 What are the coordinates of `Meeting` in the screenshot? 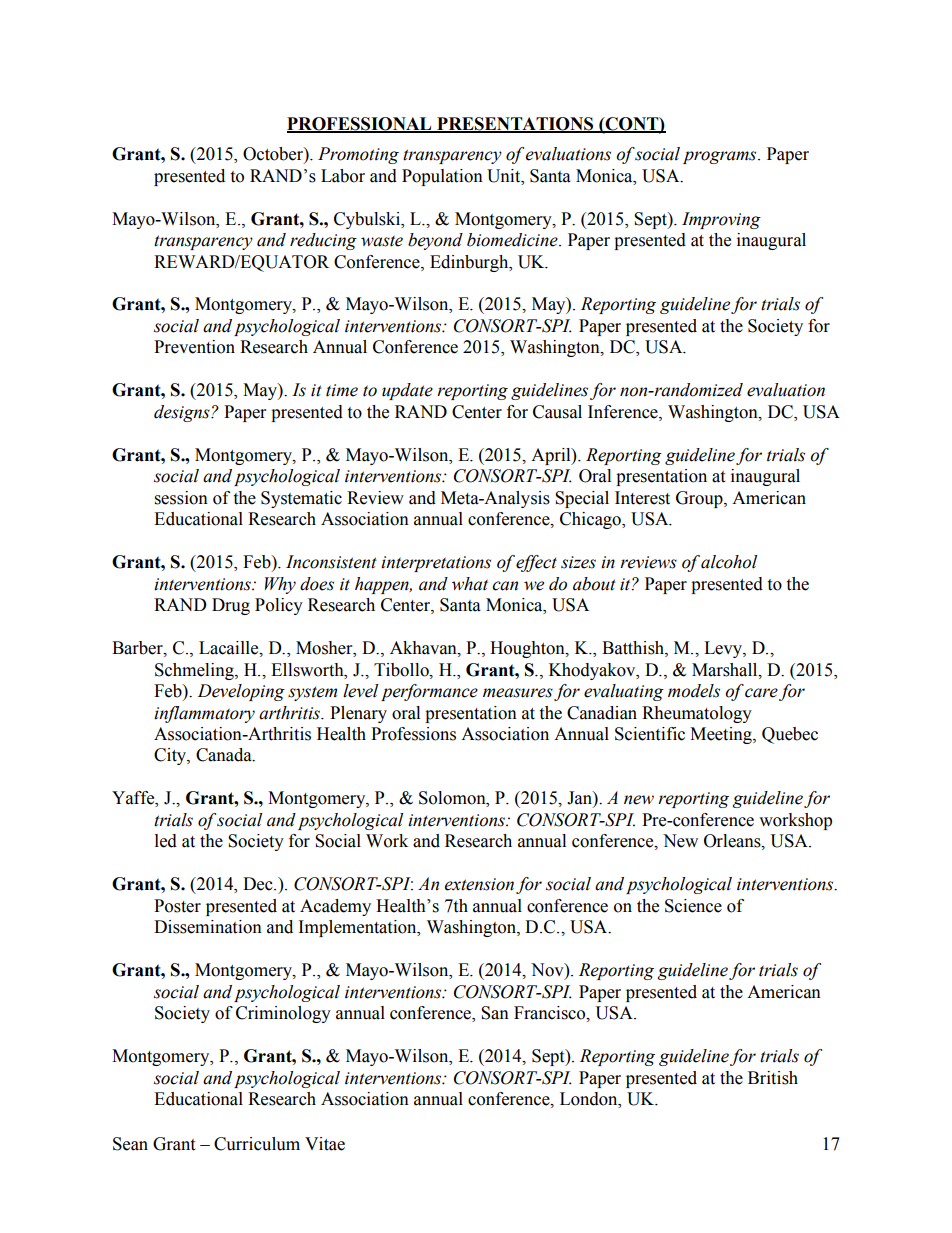 It's located at (722, 735).
